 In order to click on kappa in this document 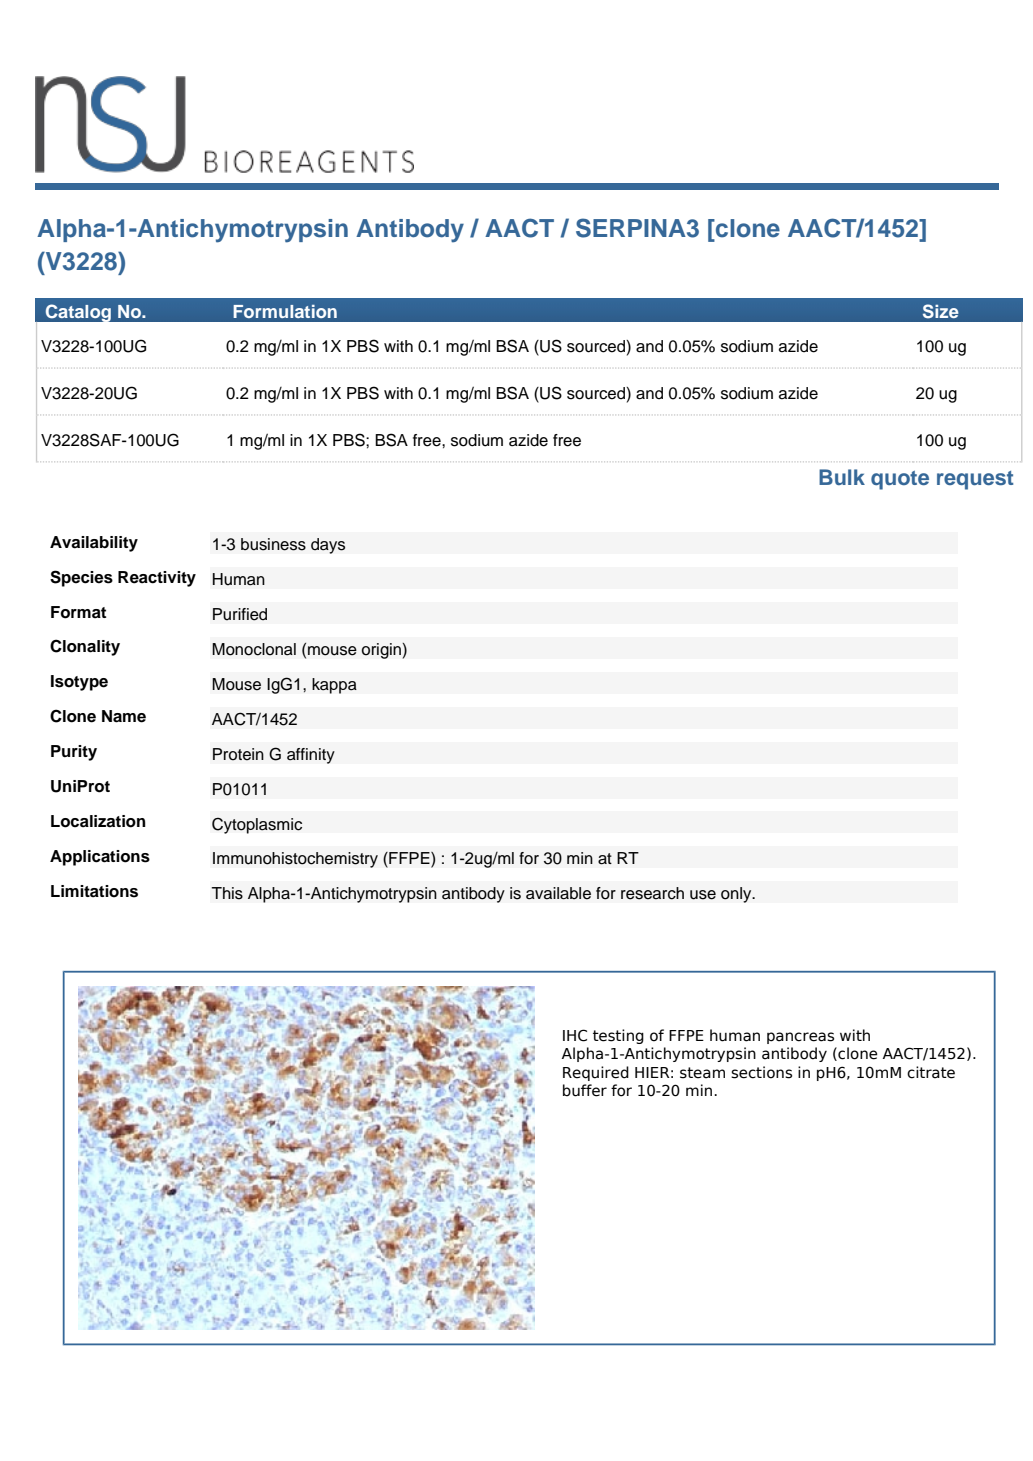, I will do `click(334, 686)`.
